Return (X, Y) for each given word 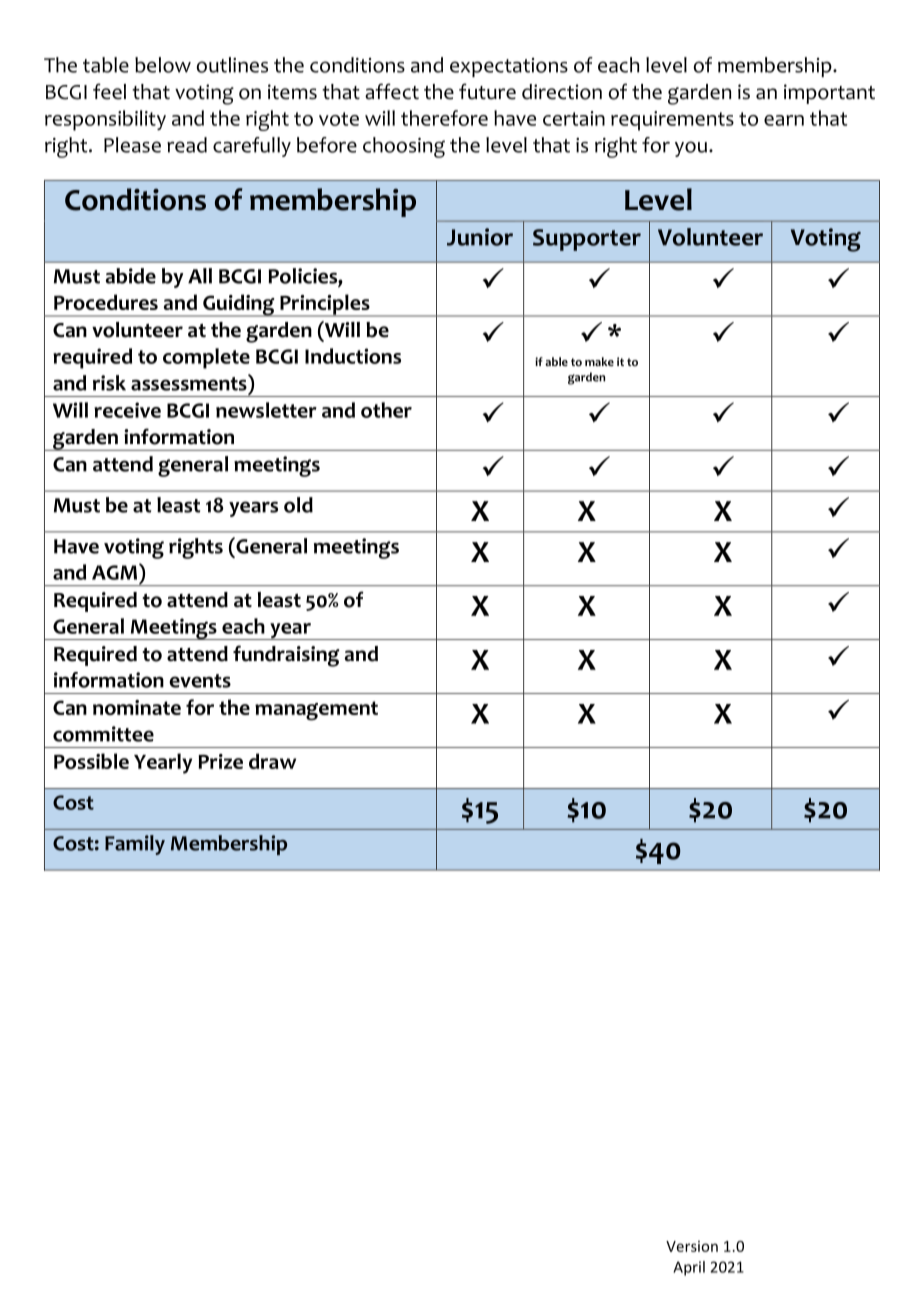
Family (135, 845)
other (386, 410)
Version (692, 1246)
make (599, 361)
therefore (444, 118)
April (689, 1268)
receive (127, 410)
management (316, 711)
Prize (220, 761)
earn (784, 120)
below (163, 65)
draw (272, 761)
